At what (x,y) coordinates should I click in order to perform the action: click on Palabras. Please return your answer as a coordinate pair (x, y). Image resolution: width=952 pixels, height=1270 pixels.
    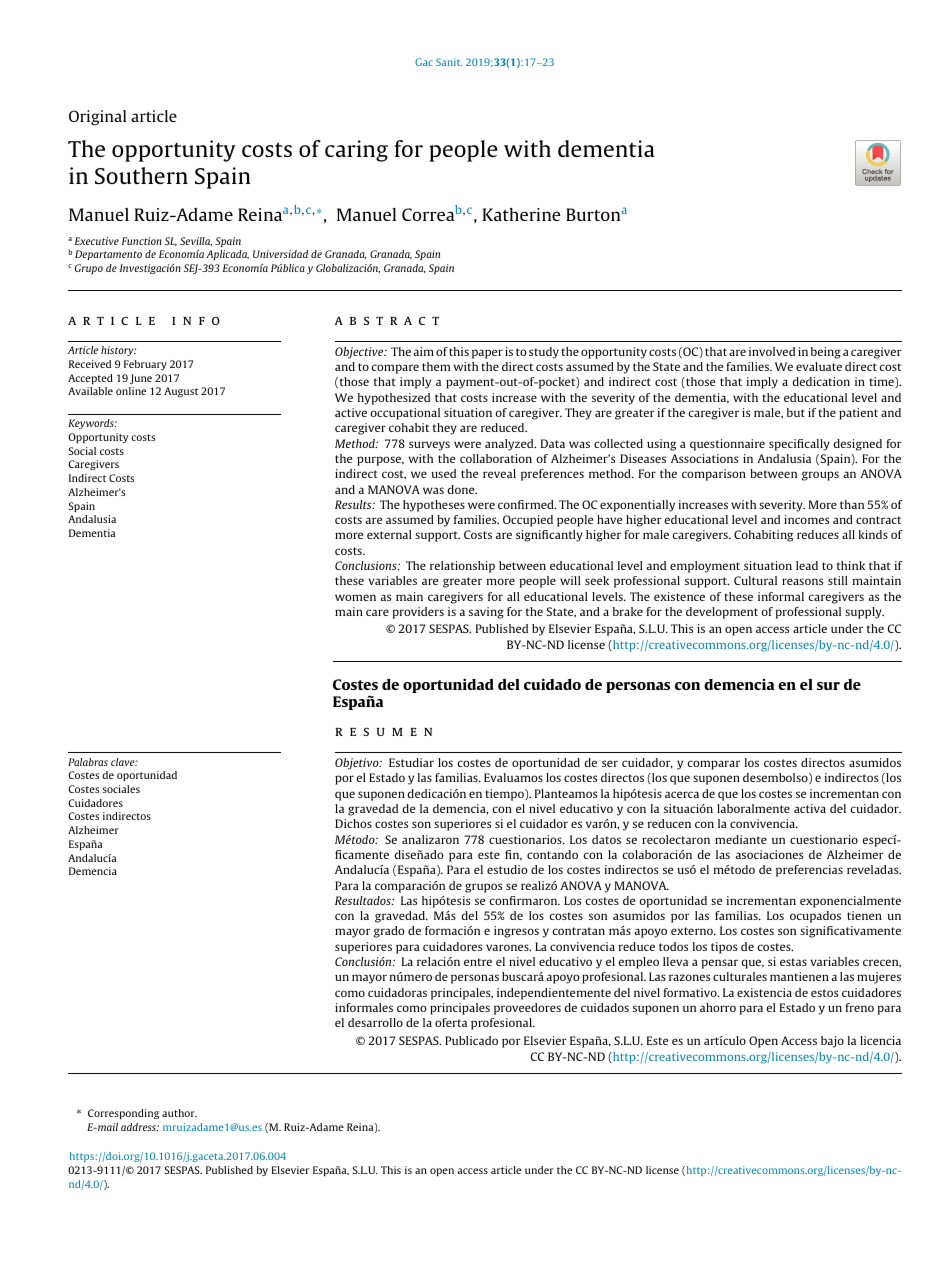
    Looking at the image, I should click on (88, 762).
